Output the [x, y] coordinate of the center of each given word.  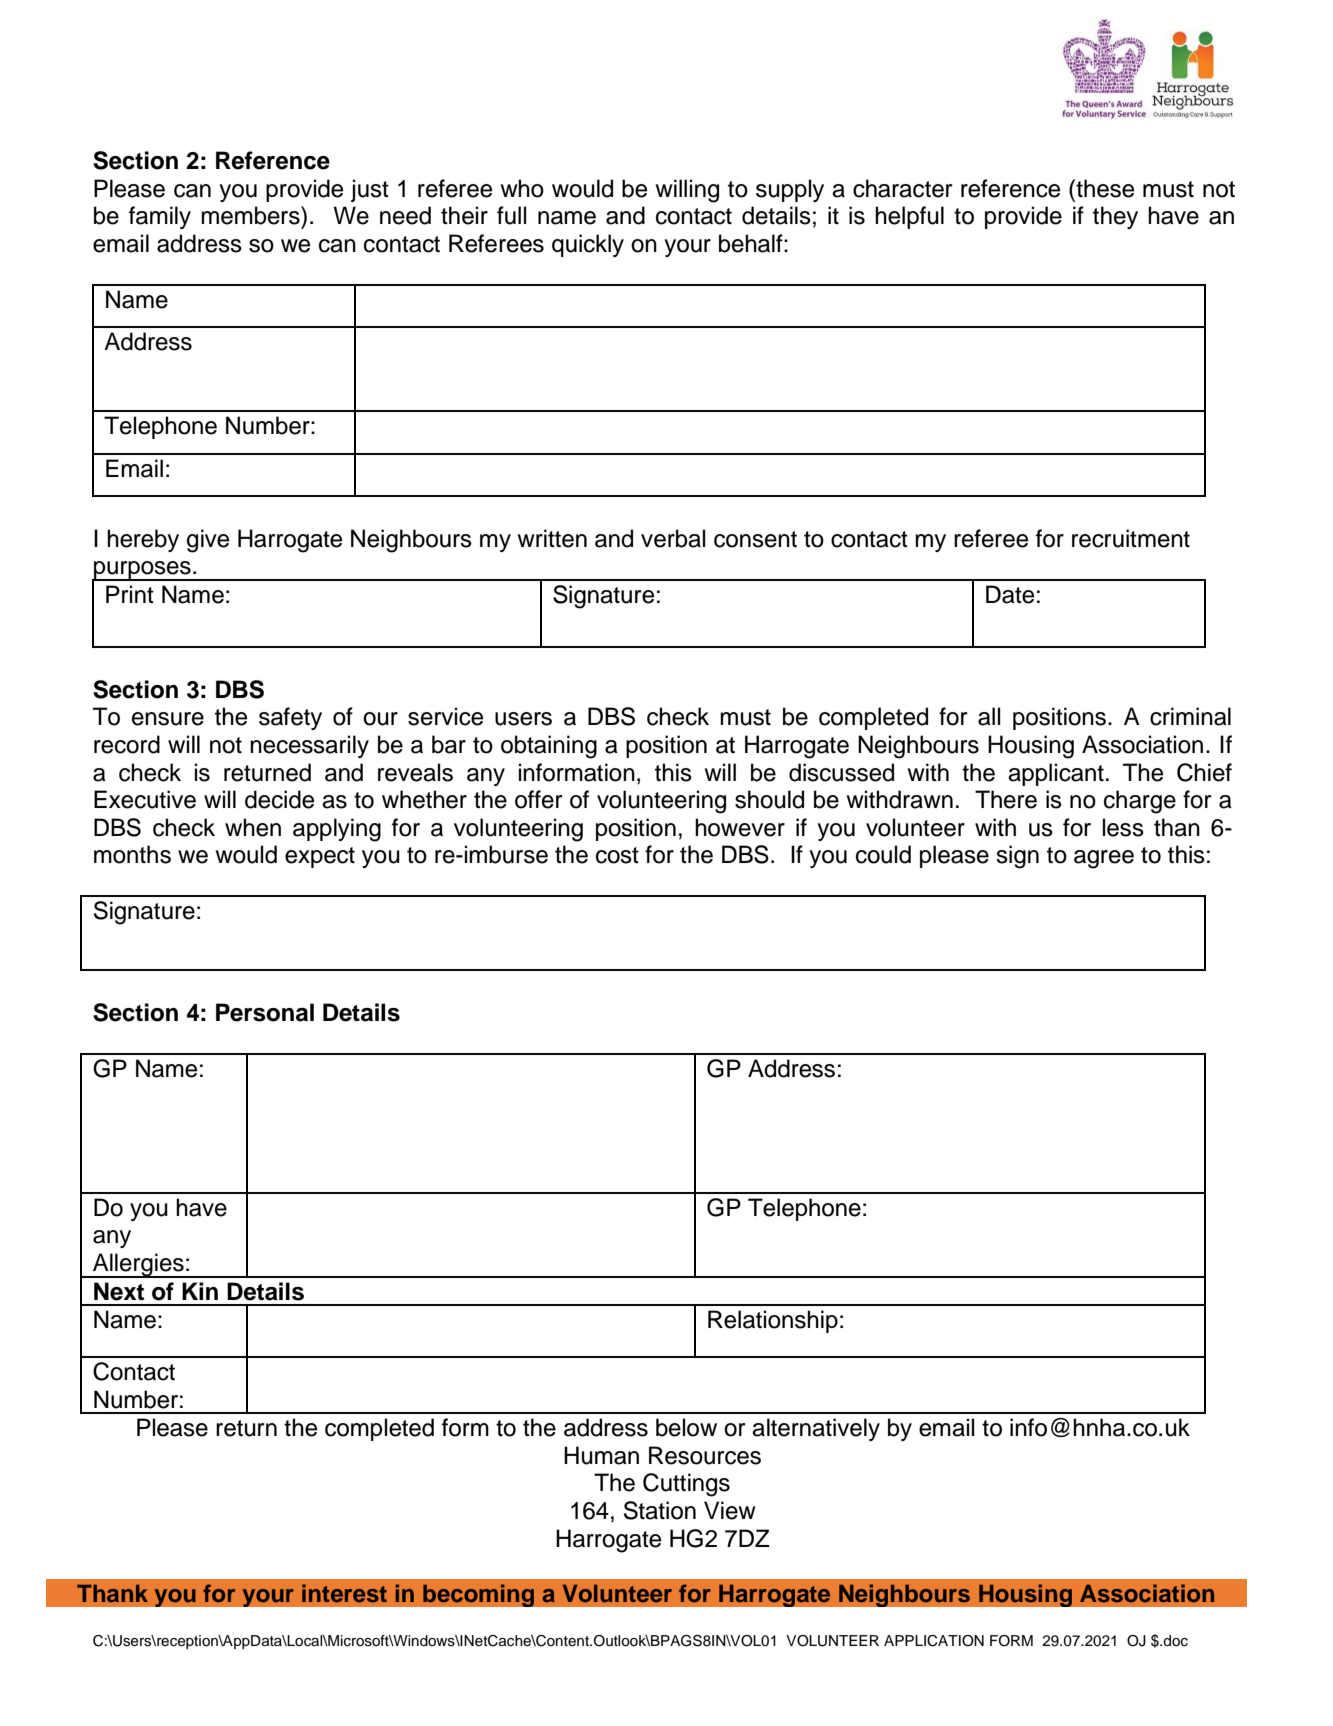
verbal [673, 538]
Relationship [773, 1321]
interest [344, 1593]
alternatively [816, 1429]
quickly [588, 245]
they [1115, 217]
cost [617, 855]
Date [1010, 594]
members [251, 215]
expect [320, 857]
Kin [200, 1291]
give [208, 541]
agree [1104, 859]
